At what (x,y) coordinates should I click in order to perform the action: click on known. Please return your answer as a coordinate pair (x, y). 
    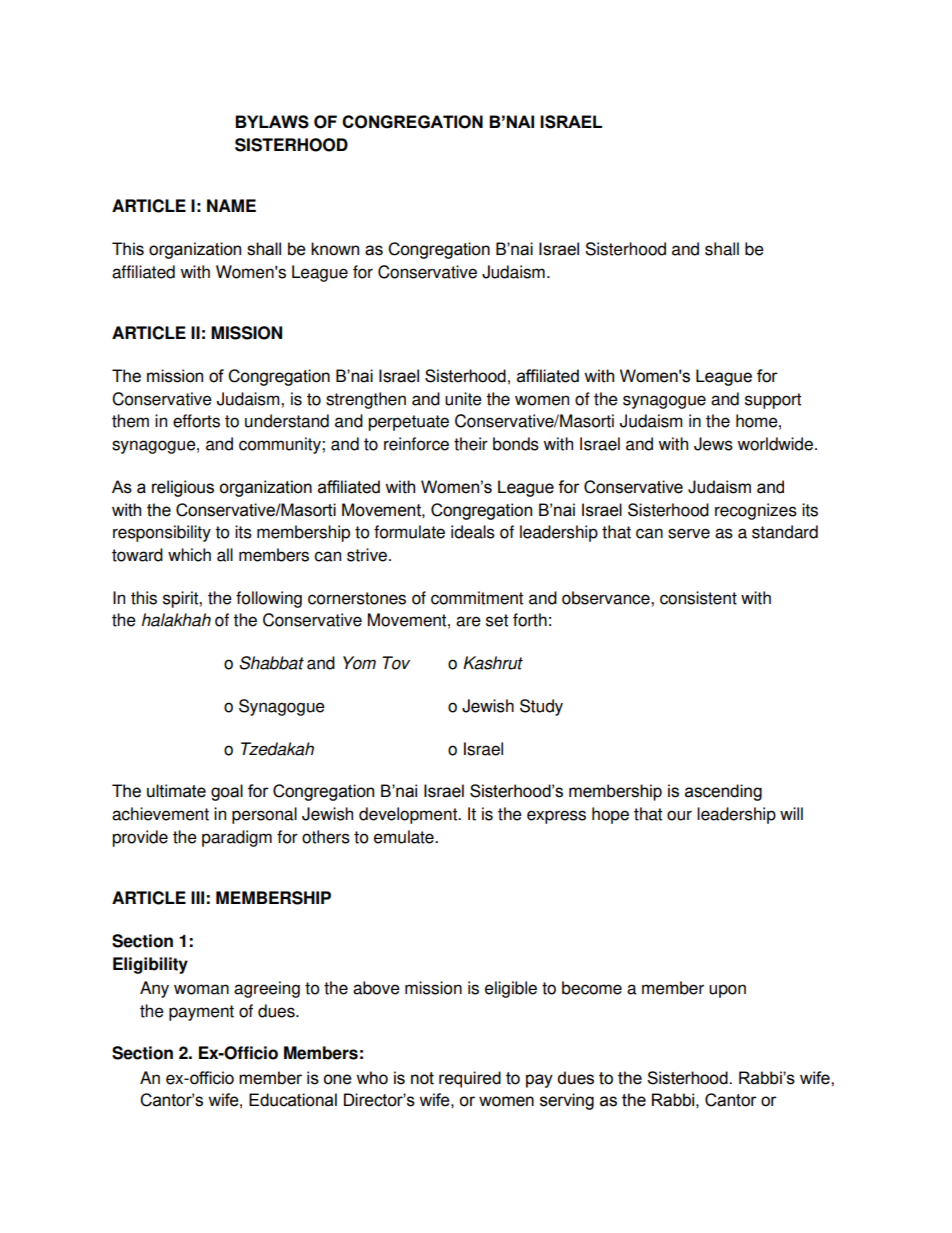
    Looking at the image, I should click on (335, 249).
